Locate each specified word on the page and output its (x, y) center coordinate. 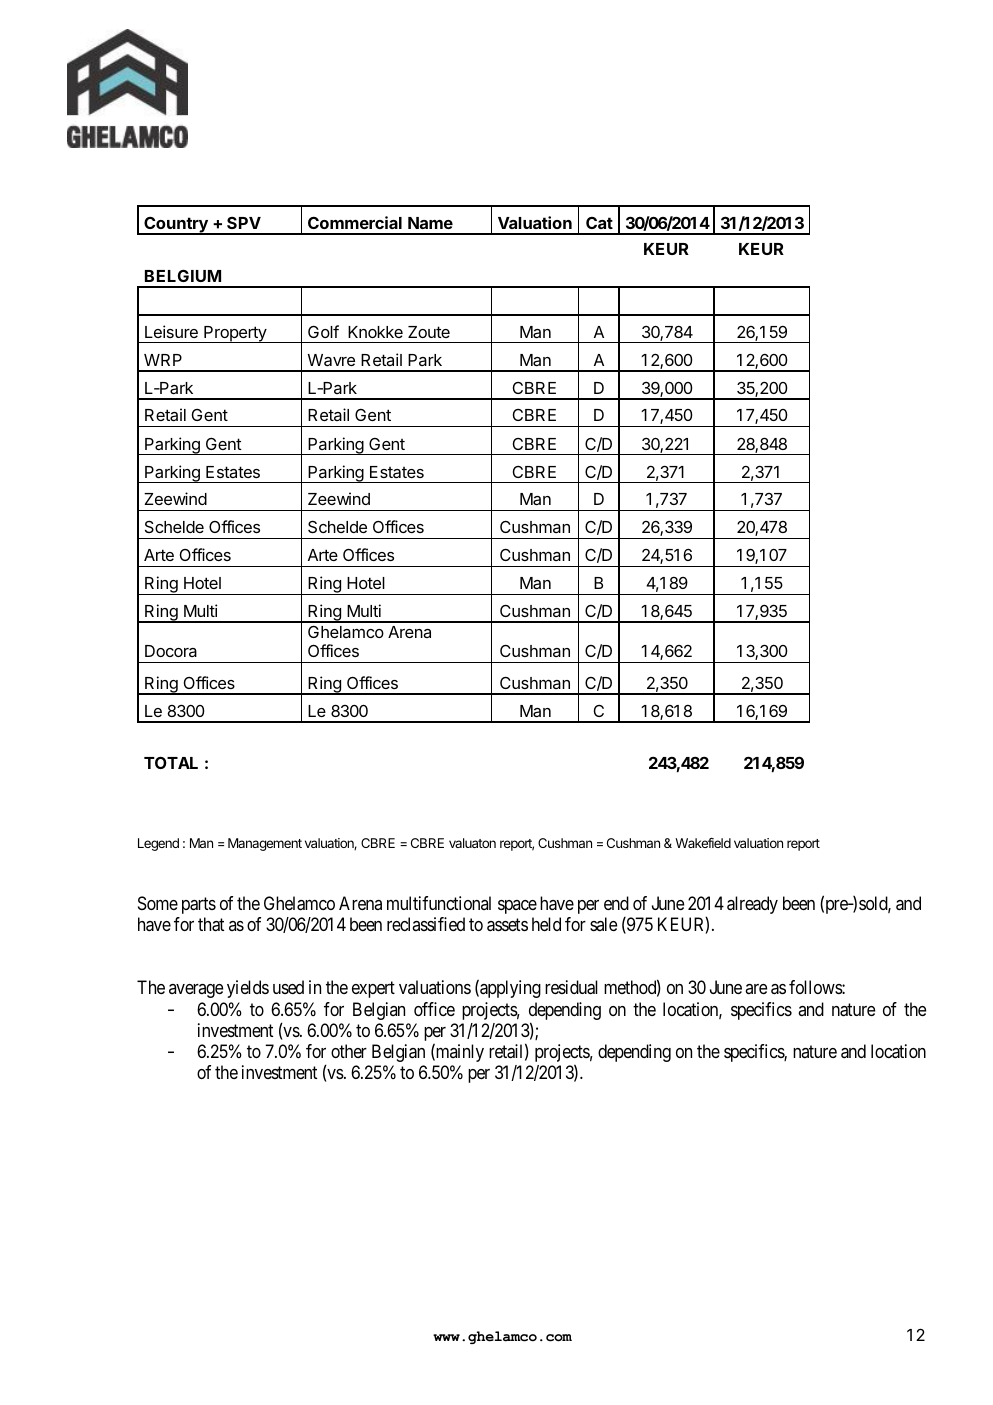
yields (248, 989)
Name (430, 223)
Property (235, 334)
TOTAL (171, 762)
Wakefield (703, 843)
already (752, 905)
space (517, 907)
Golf (323, 331)
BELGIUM (183, 275)
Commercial (355, 222)
